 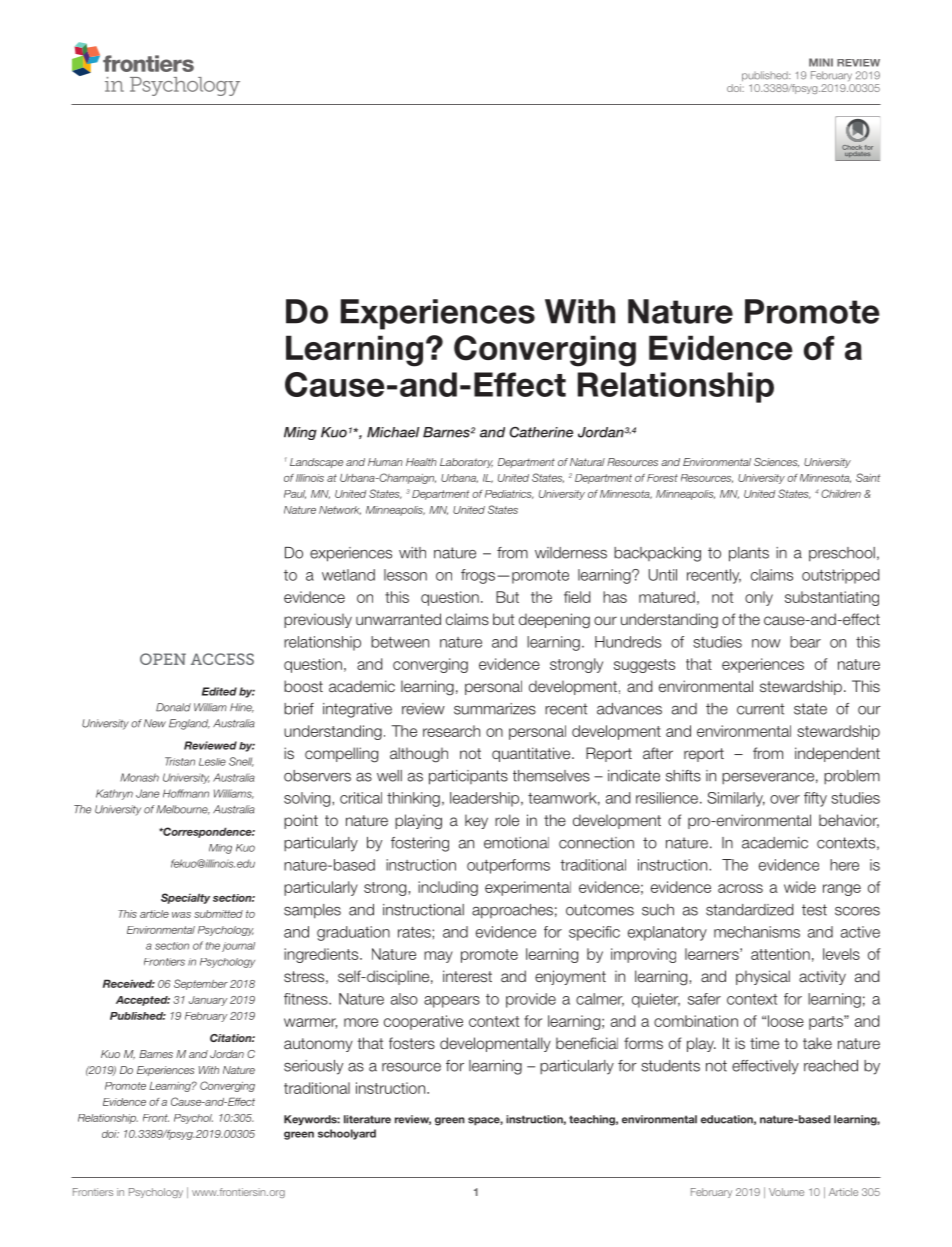 What do you see at coordinates (776, 462) in the image?
I see `Sciences` at bounding box center [776, 462].
